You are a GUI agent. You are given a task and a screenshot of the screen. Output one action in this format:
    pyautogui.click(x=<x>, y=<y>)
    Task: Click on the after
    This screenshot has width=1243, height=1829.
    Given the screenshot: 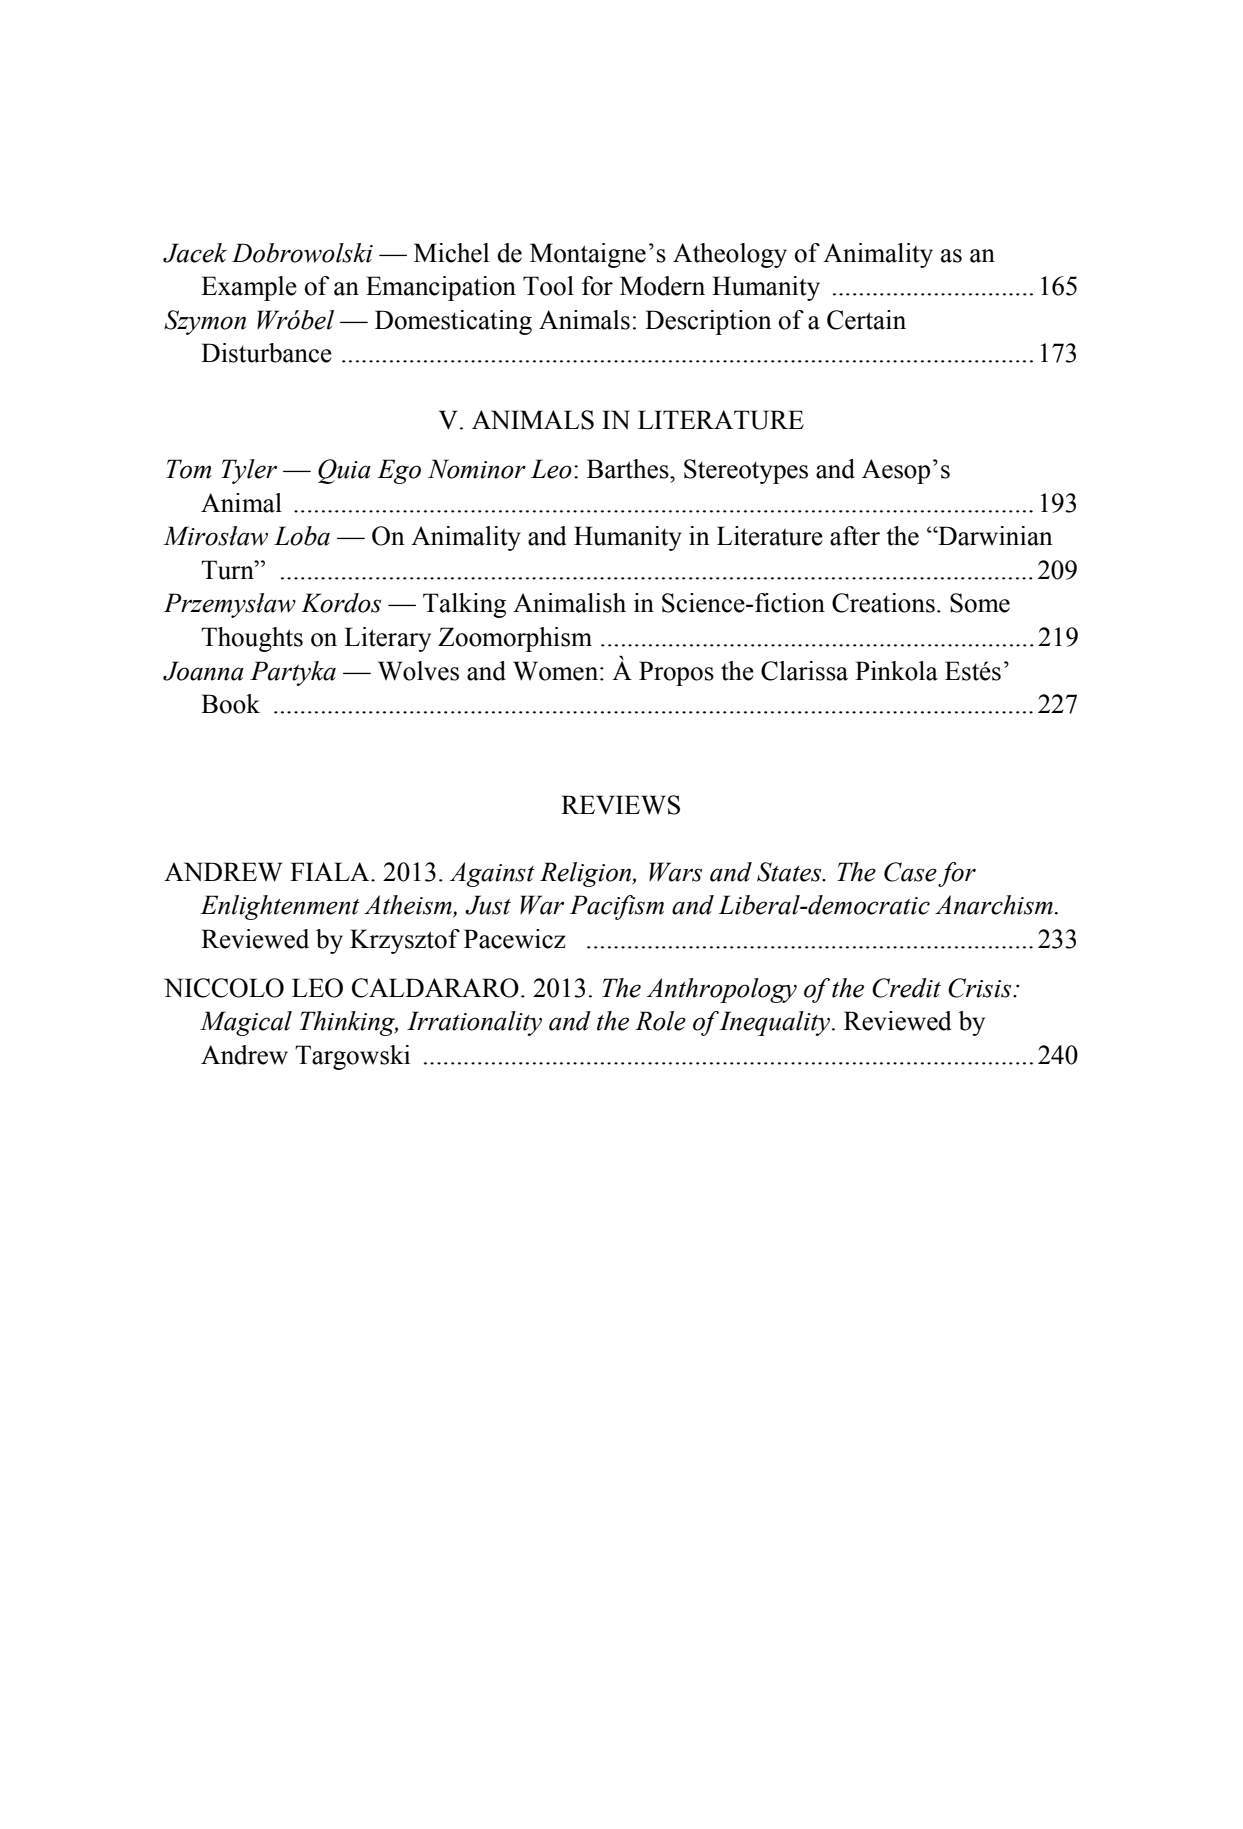 What is the action you would take?
    pyautogui.click(x=855, y=536)
